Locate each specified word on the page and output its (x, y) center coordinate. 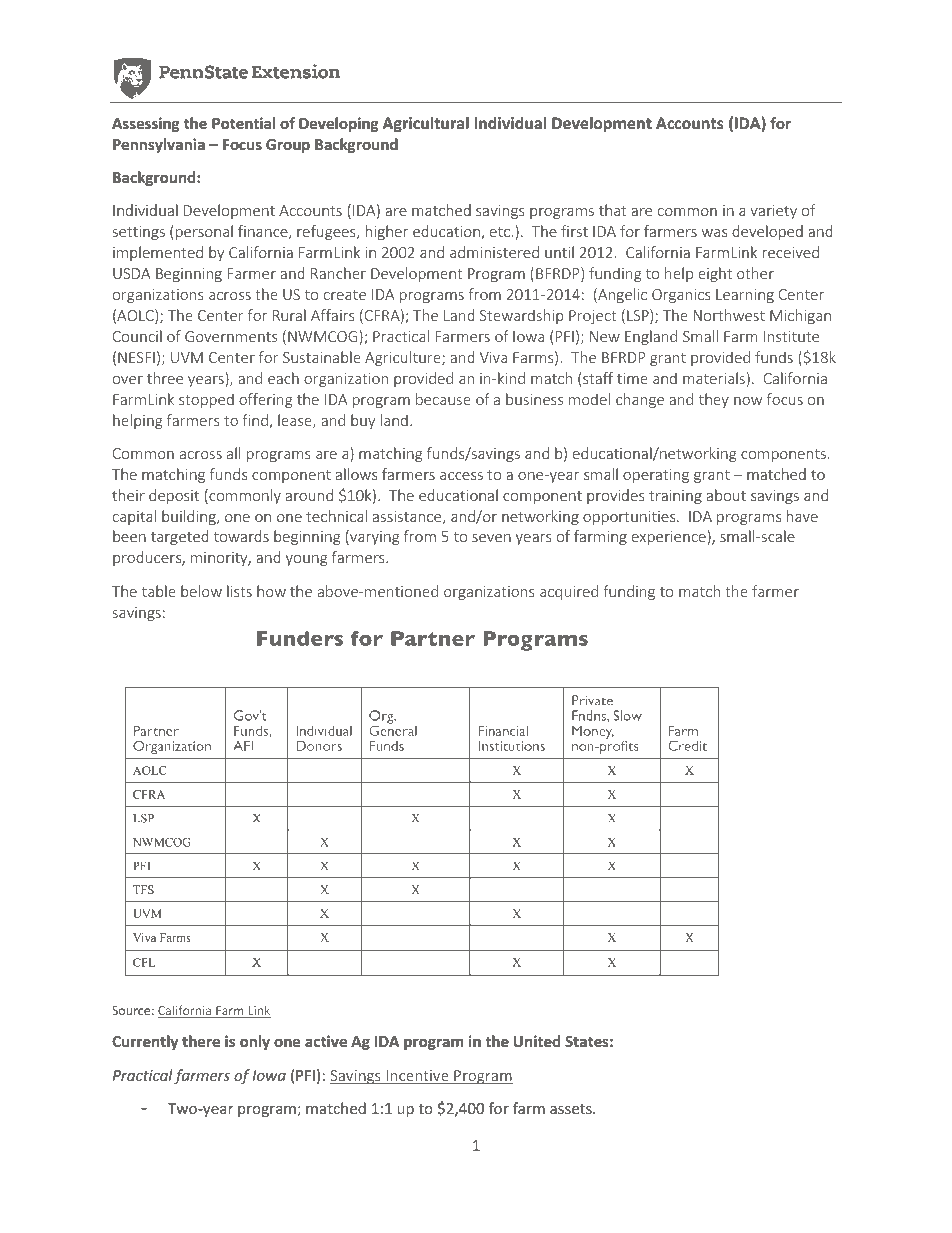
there (201, 1041)
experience (670, 537)
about (726, 495)
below (201, 591)
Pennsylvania (159, 145)
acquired (569, 592)
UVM (187, 357)
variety (773, 212)
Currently (145, 1042)
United (537, 1041)
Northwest (729, 315)
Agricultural (425, 124)
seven (491, 538)
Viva (493, 357)
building (190, 517)
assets (572, 1109)
